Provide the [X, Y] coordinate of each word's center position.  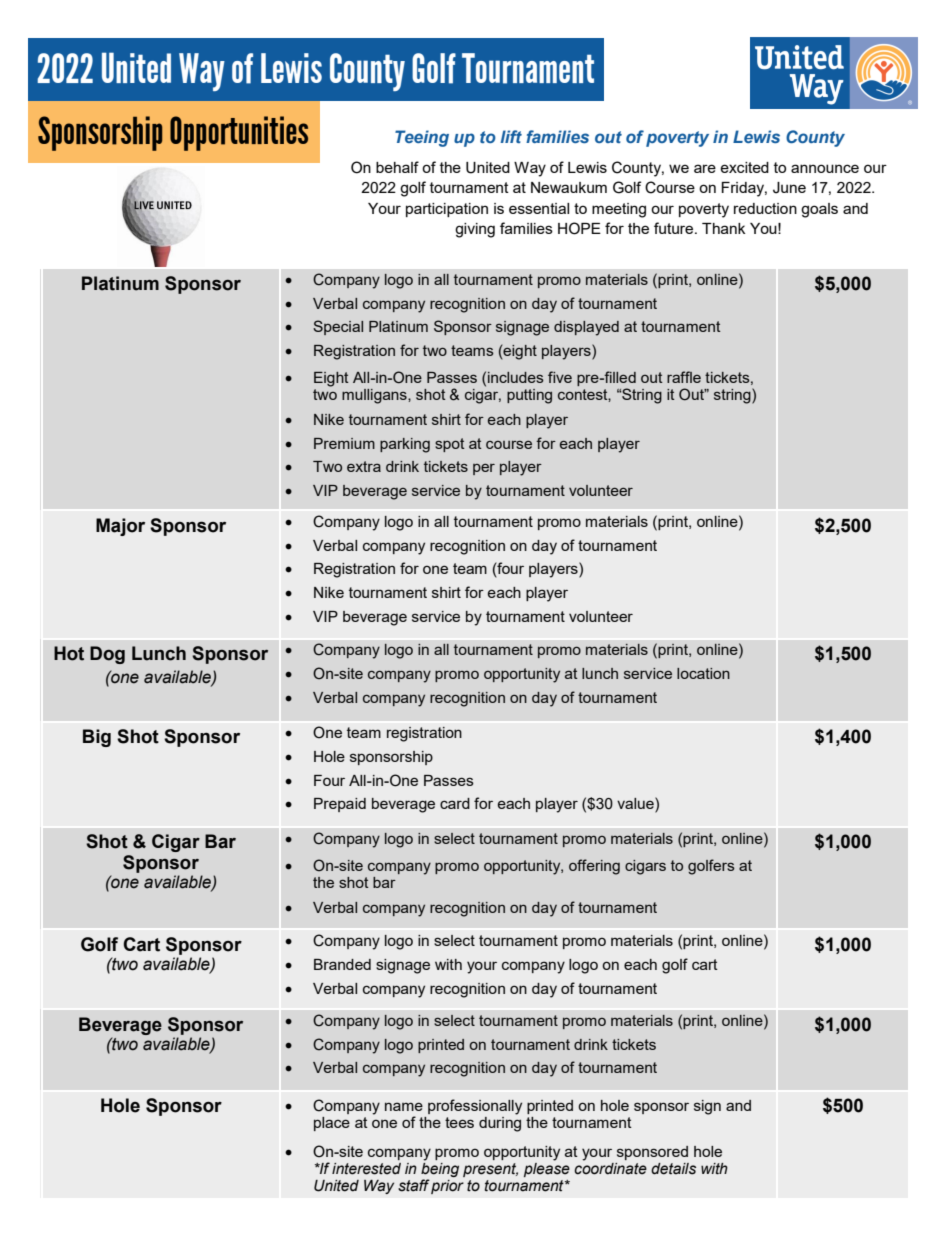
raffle [684, 377]
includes [516, 377]
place [332, 1124]
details [673, 1169]
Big [97, 738]
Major [120, 527]
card [455, 803]
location [703, 673]
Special [338, 327]
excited [744, 167]
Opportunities [239, 133]
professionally [475, 1107]
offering [594, 867]
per [484, 469]
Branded [342, 964]
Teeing [422, 138]
